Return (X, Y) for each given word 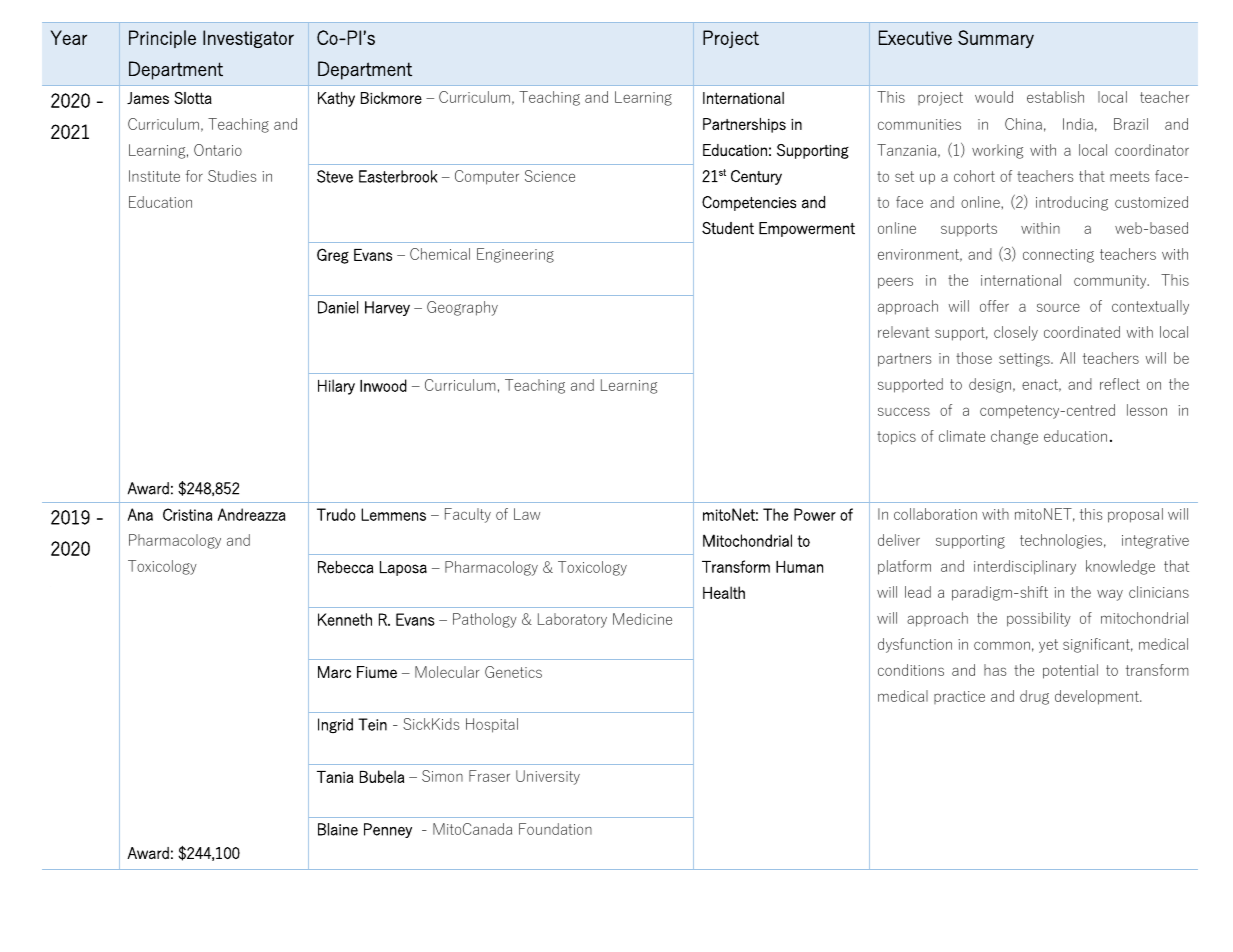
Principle (162, 39)
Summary (996, 39)
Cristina (187, 514)
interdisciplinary (1025, 567)
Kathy (336, 99)
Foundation (555, 829)
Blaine (338, 829)
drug (1034, 697)
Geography (462, 308)
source (1058, 307)
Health (724, 592)
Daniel (338, 307)
